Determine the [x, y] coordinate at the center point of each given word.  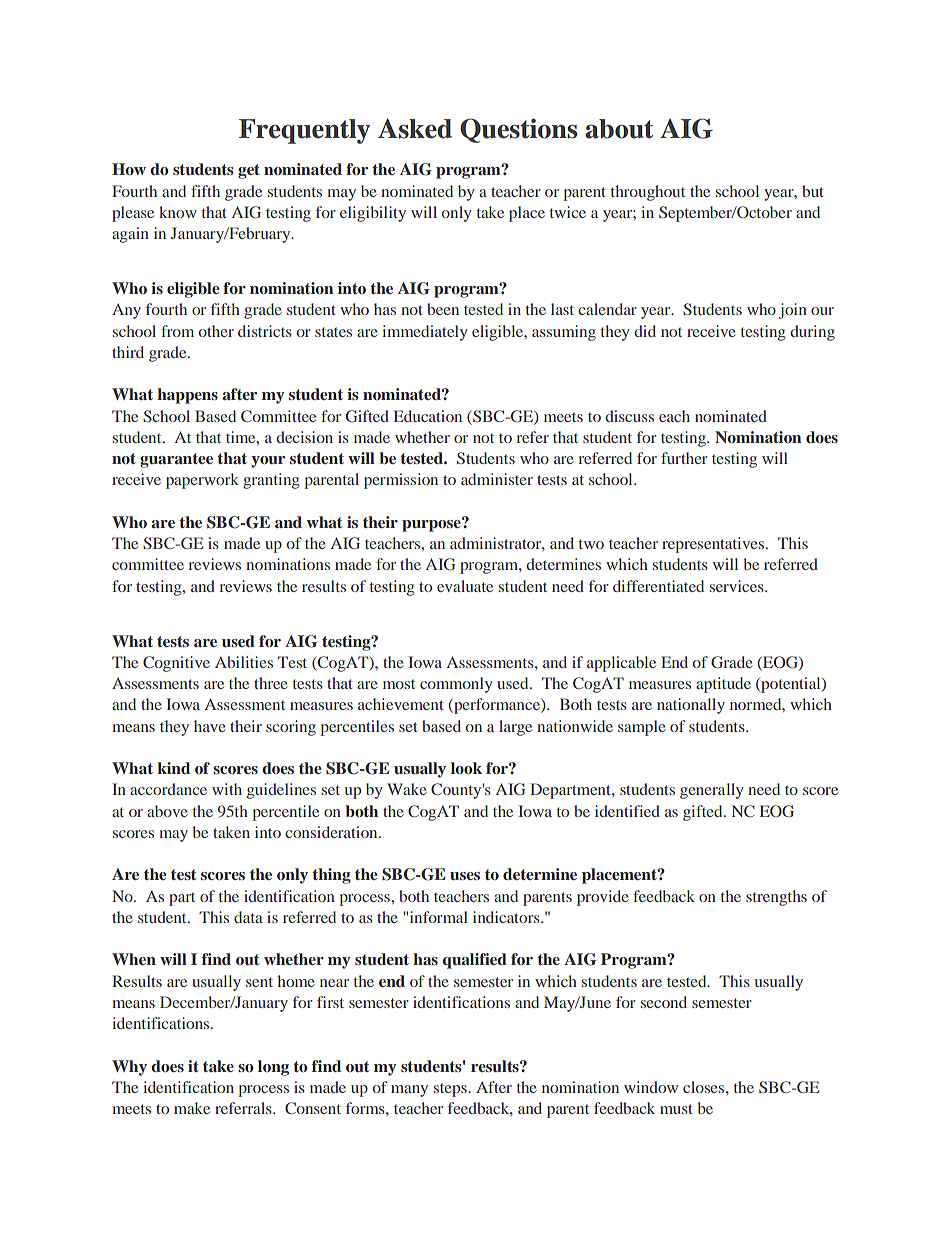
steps [451, 1090]
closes [705, 1087]
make [192, 1108]
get [249, 171]
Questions [518, 130]
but [813, 191]
